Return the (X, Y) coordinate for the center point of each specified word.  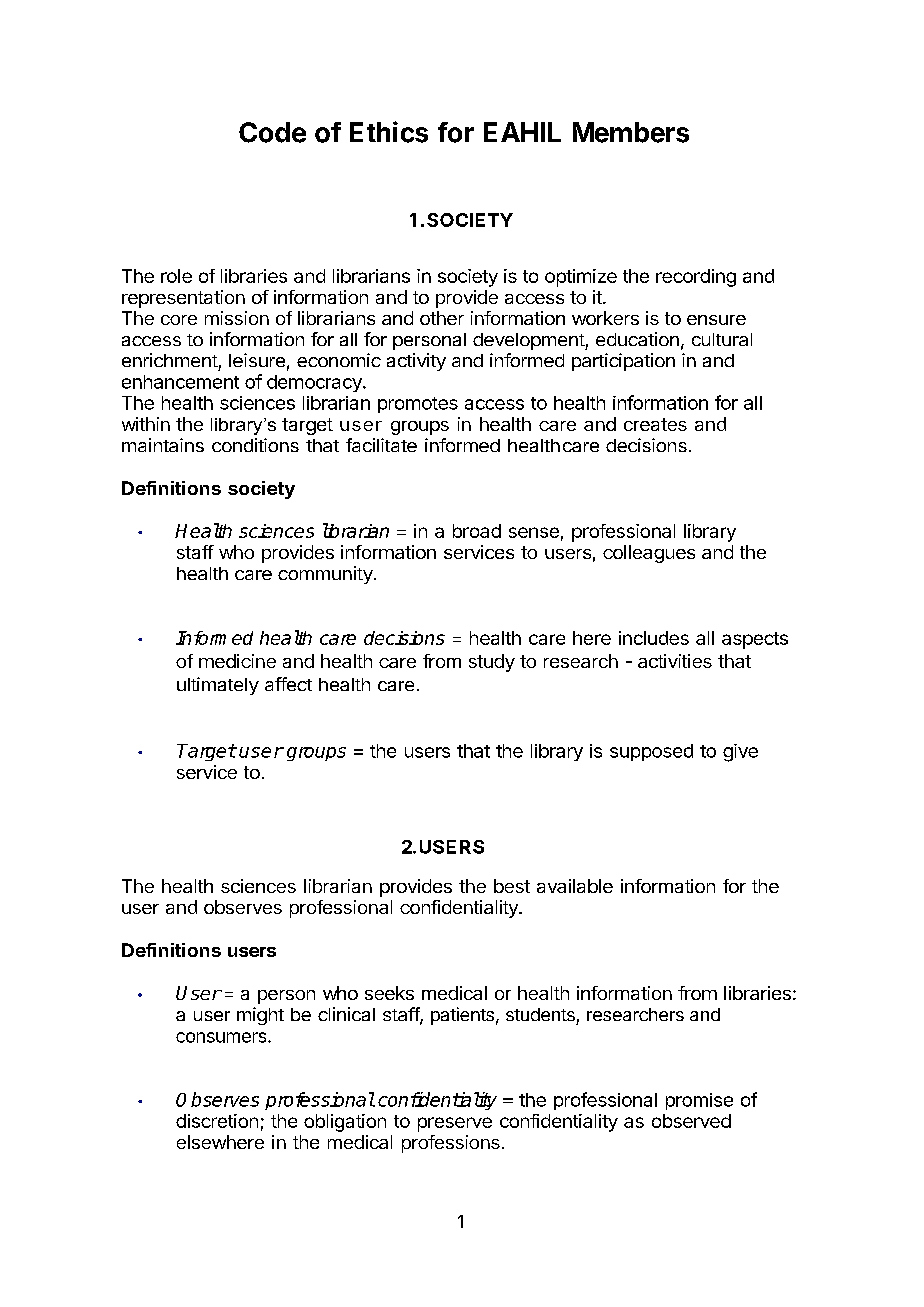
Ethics (389, 132)
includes (654, 638)
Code (272, 132)
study (492, 663)
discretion (217, 1121)
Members (631, 132)
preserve (455, 1124)
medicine (237, 661)
